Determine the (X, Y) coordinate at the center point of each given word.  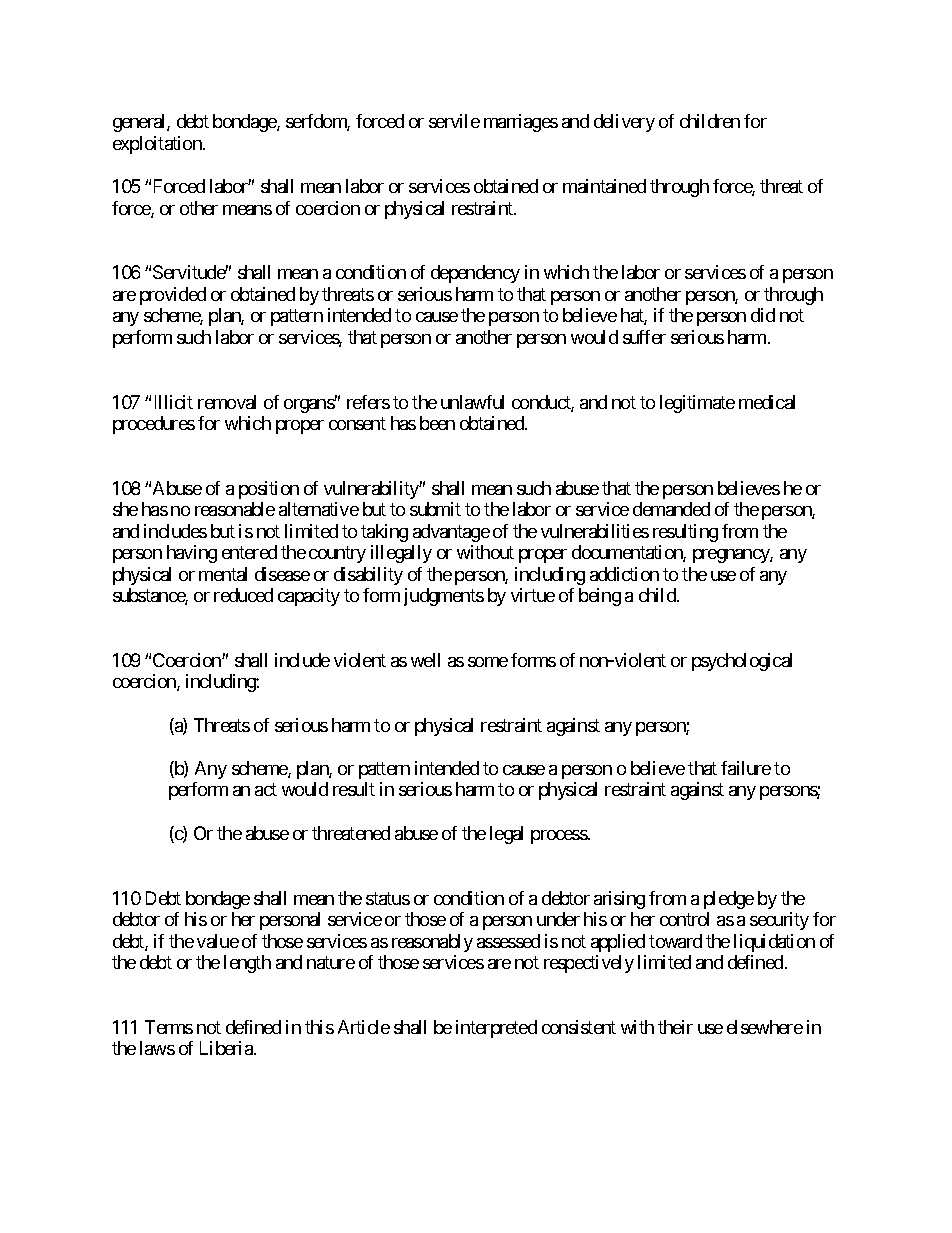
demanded (671, 509)
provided (173, 296)
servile (454, 121)
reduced (243, 595)
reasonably (432, 943)
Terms (169, 1027)
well (425, 660)
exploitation (158, 145)
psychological (742, 662)
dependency (475, 274)
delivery (624, 123)
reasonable (235, 509)
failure (746, 768)
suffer (644, 337)
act (266, 790)
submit (435, 509)
